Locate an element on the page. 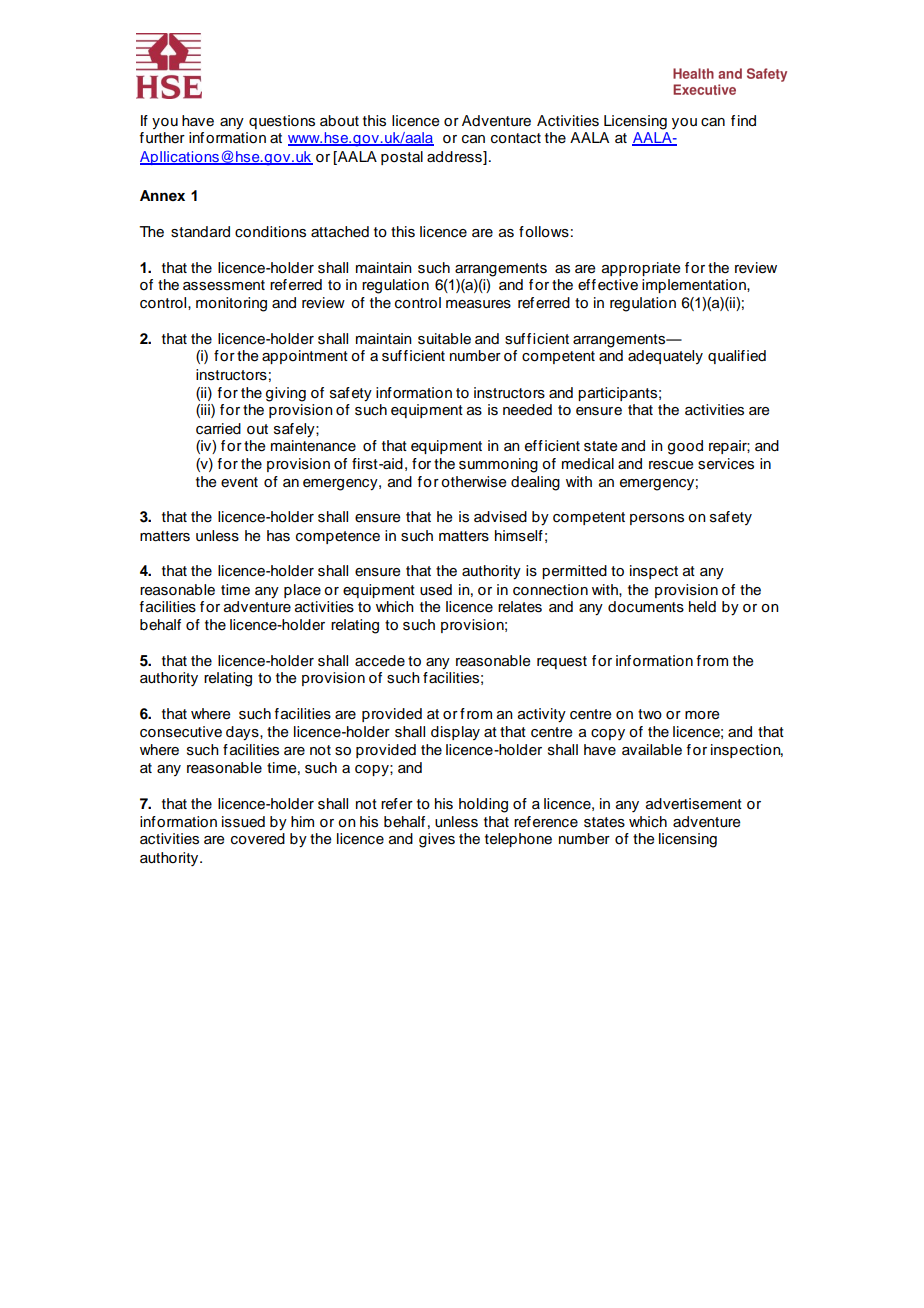 This image has width=924, height=1308. contact is located at coordinates (516, 138).
